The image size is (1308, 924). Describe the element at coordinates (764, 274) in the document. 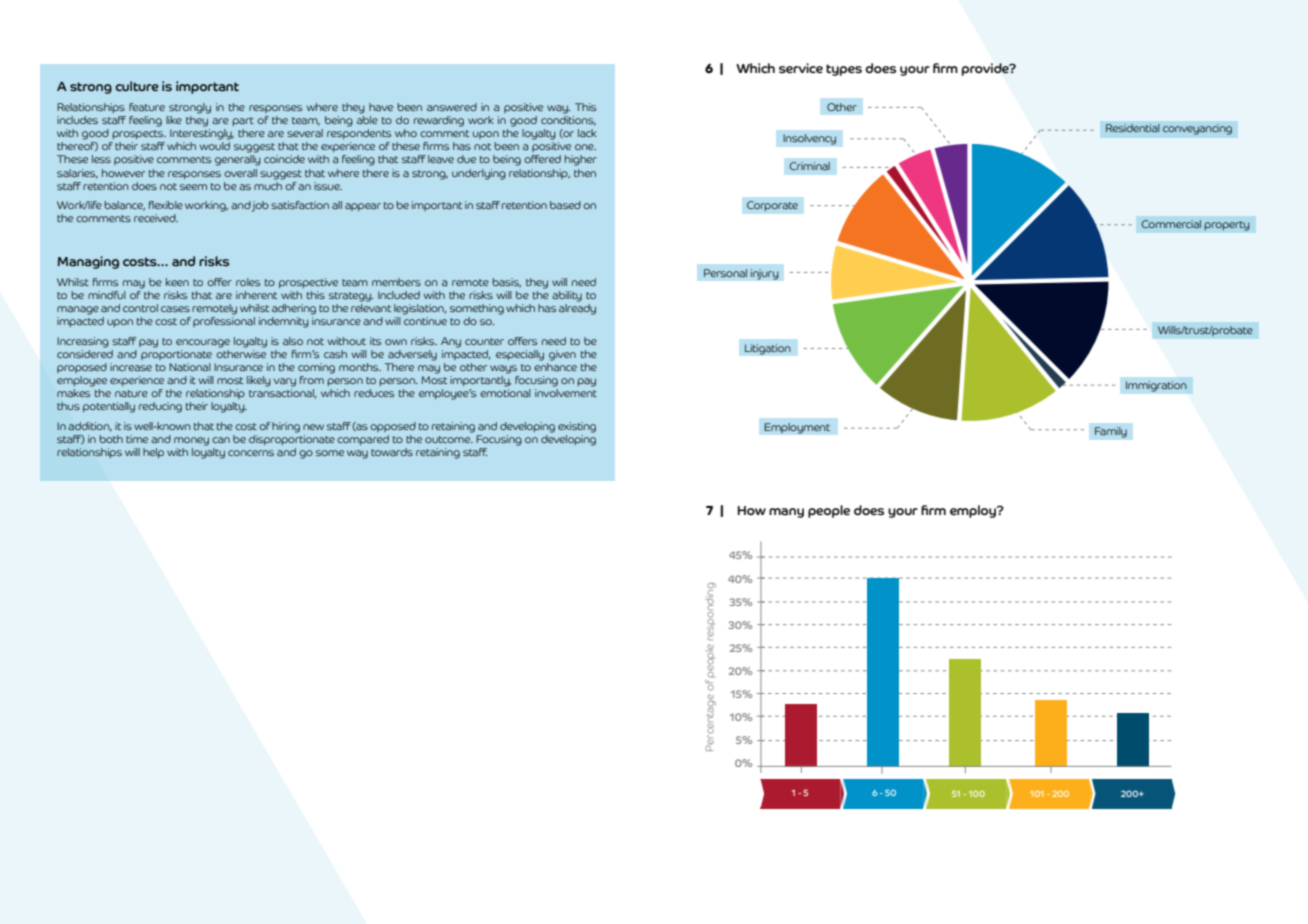

I see `injury` at that location.
